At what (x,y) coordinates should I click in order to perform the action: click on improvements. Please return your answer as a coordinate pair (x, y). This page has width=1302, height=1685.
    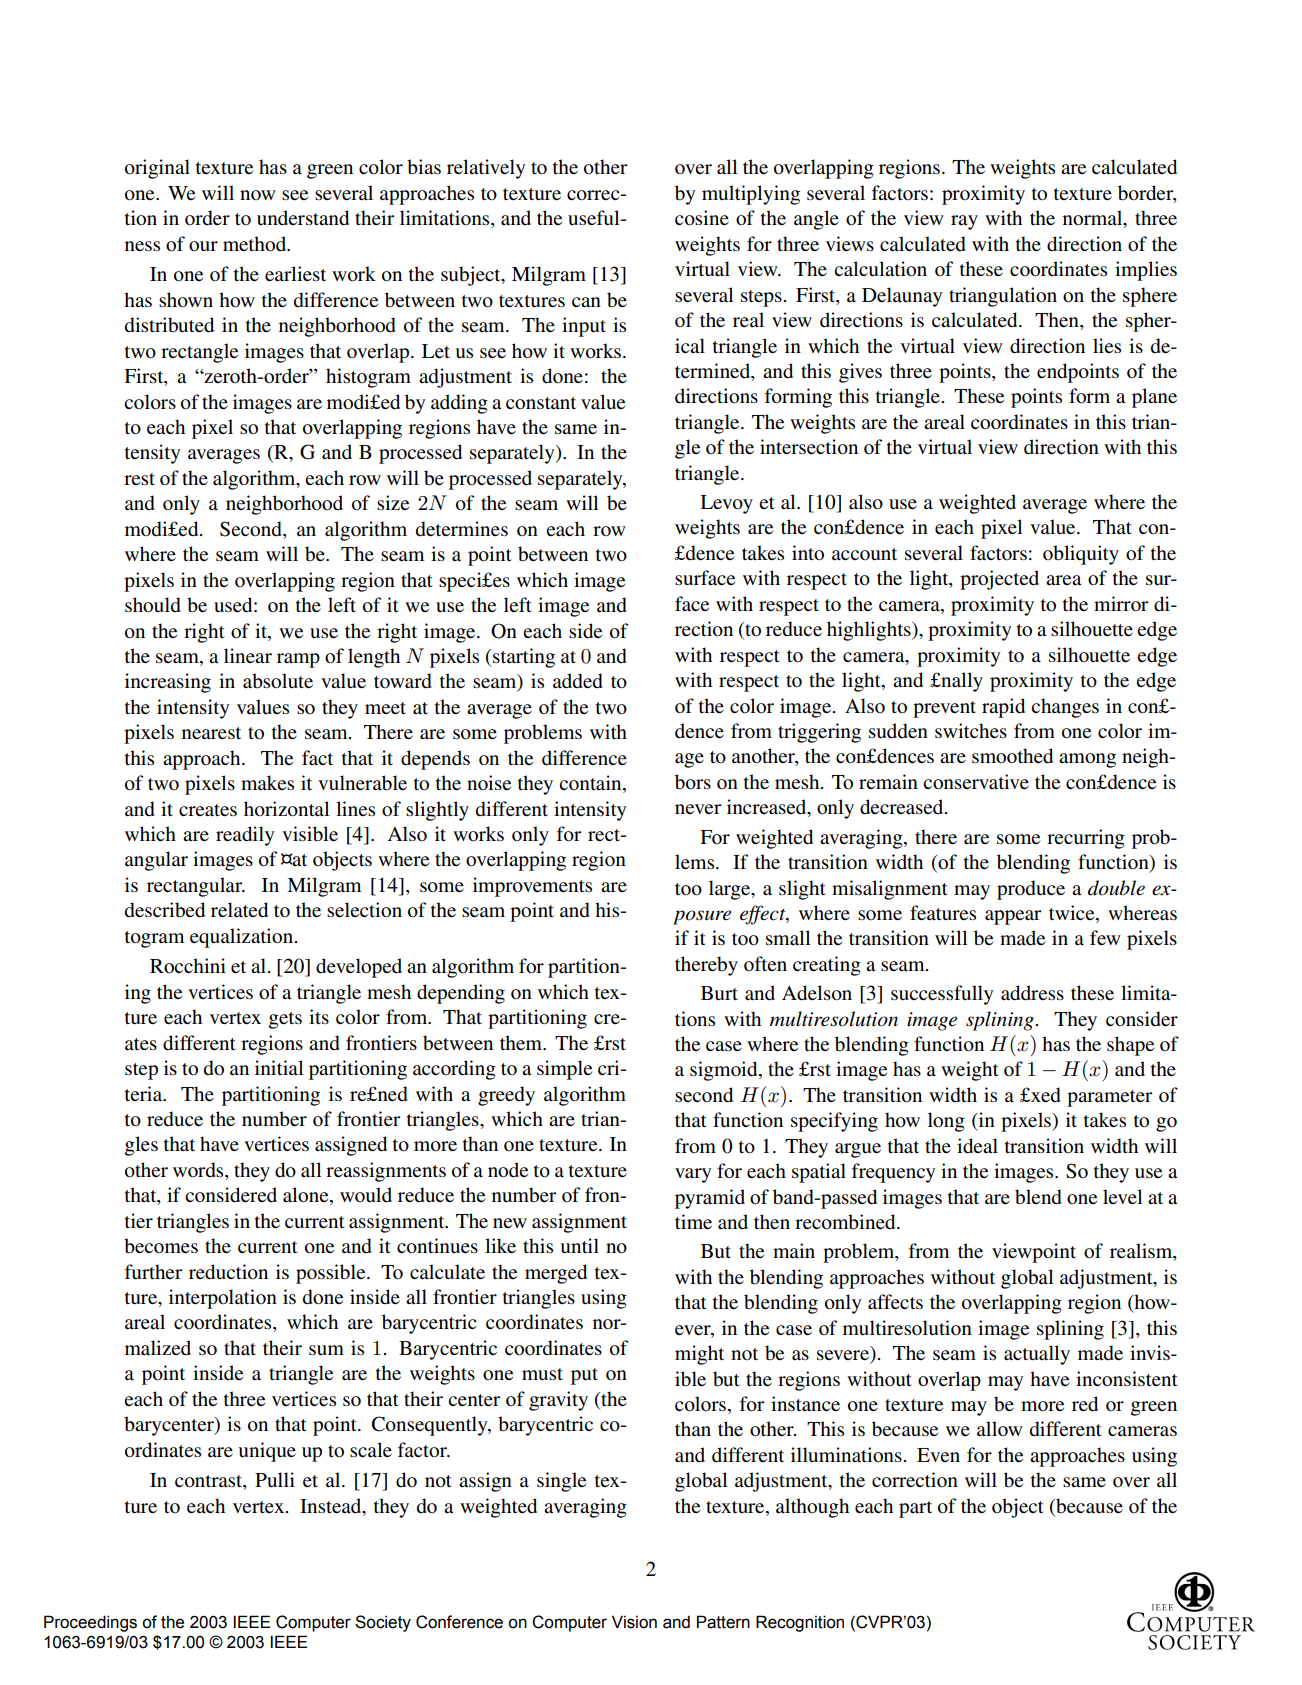
    Looking at the image, I should click on (532, 887).
